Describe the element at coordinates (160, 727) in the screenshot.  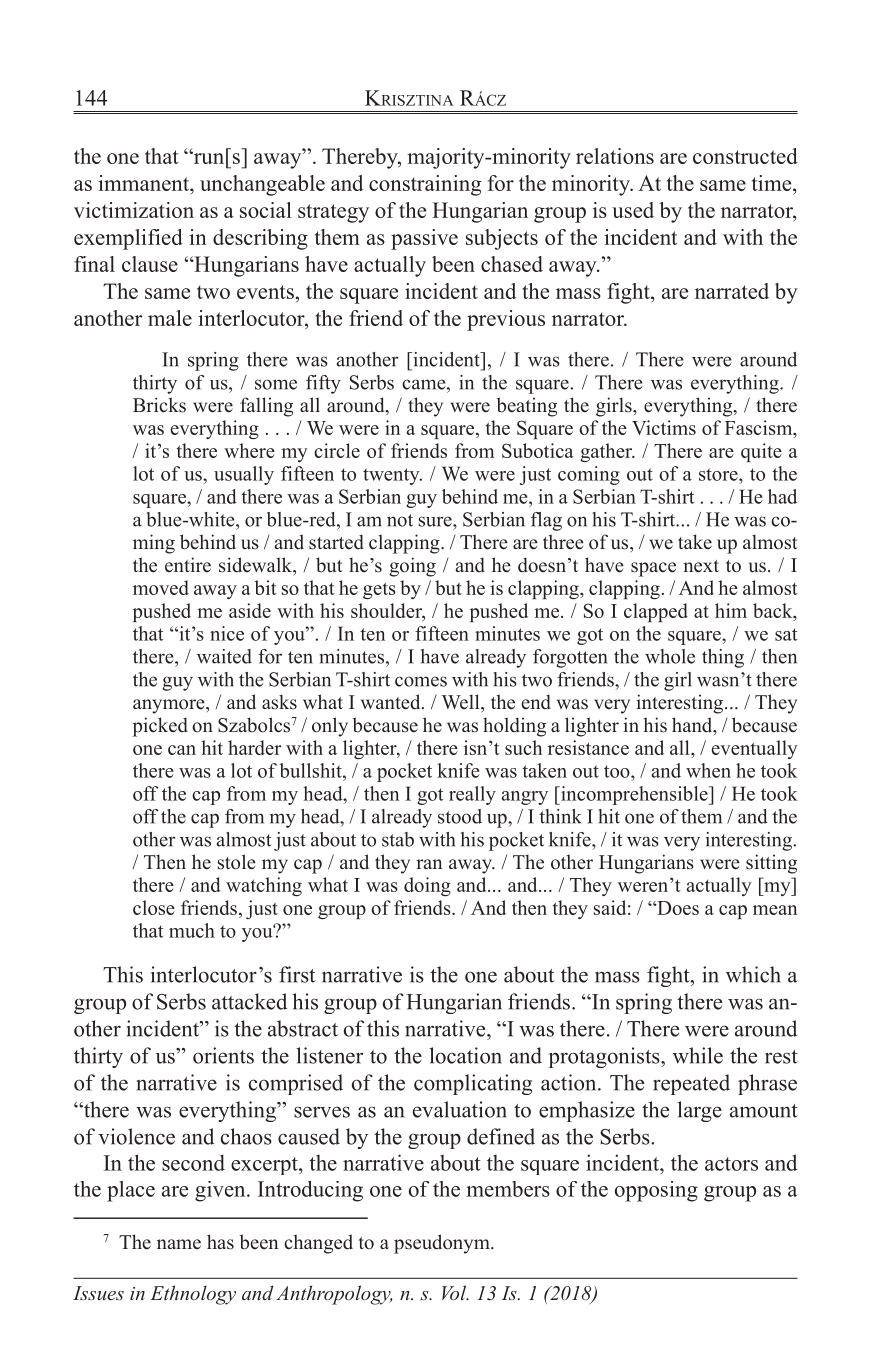
I see `picked` at that location.
